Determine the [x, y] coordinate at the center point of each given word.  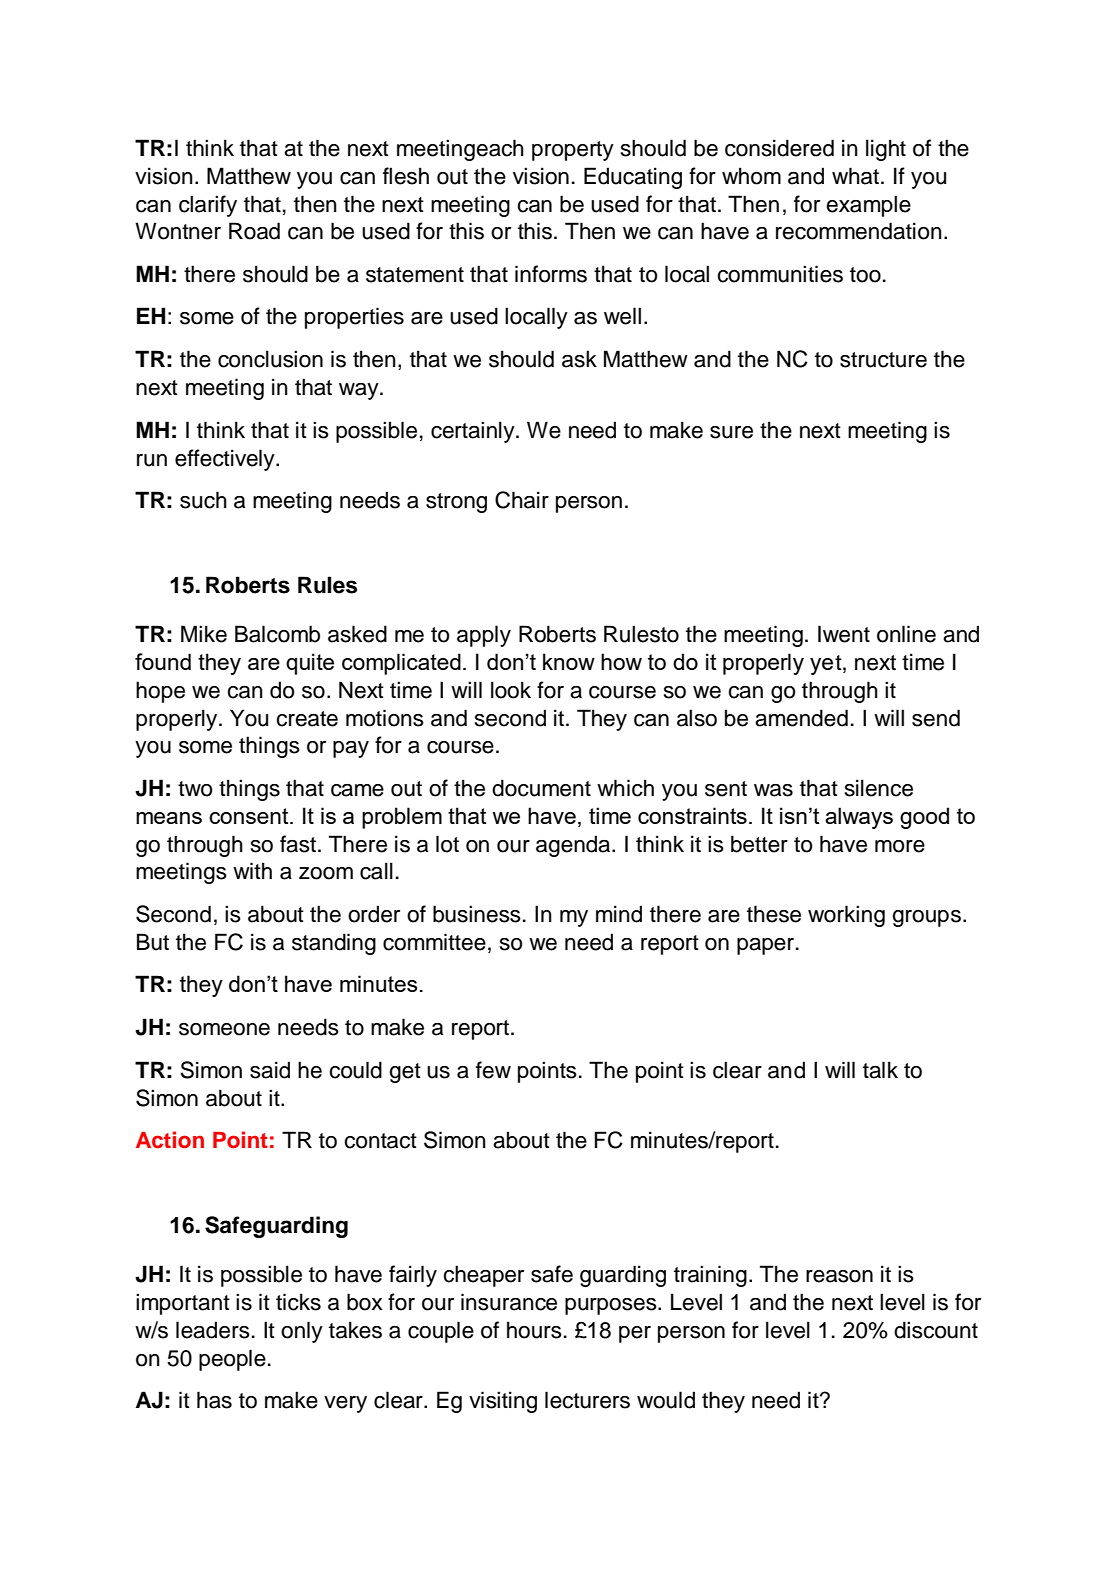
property [573, 151]
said [270, 1070]
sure [731, 432]
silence [879, 788]
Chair [522, 500]
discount [936, 1330]
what [857, 176]
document [541, 788]
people [232, 1360]
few [493, 1070]
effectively [226, 460]
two [195, 789]
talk [880, 1070]
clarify [208, 206]
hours [534, 1330]
